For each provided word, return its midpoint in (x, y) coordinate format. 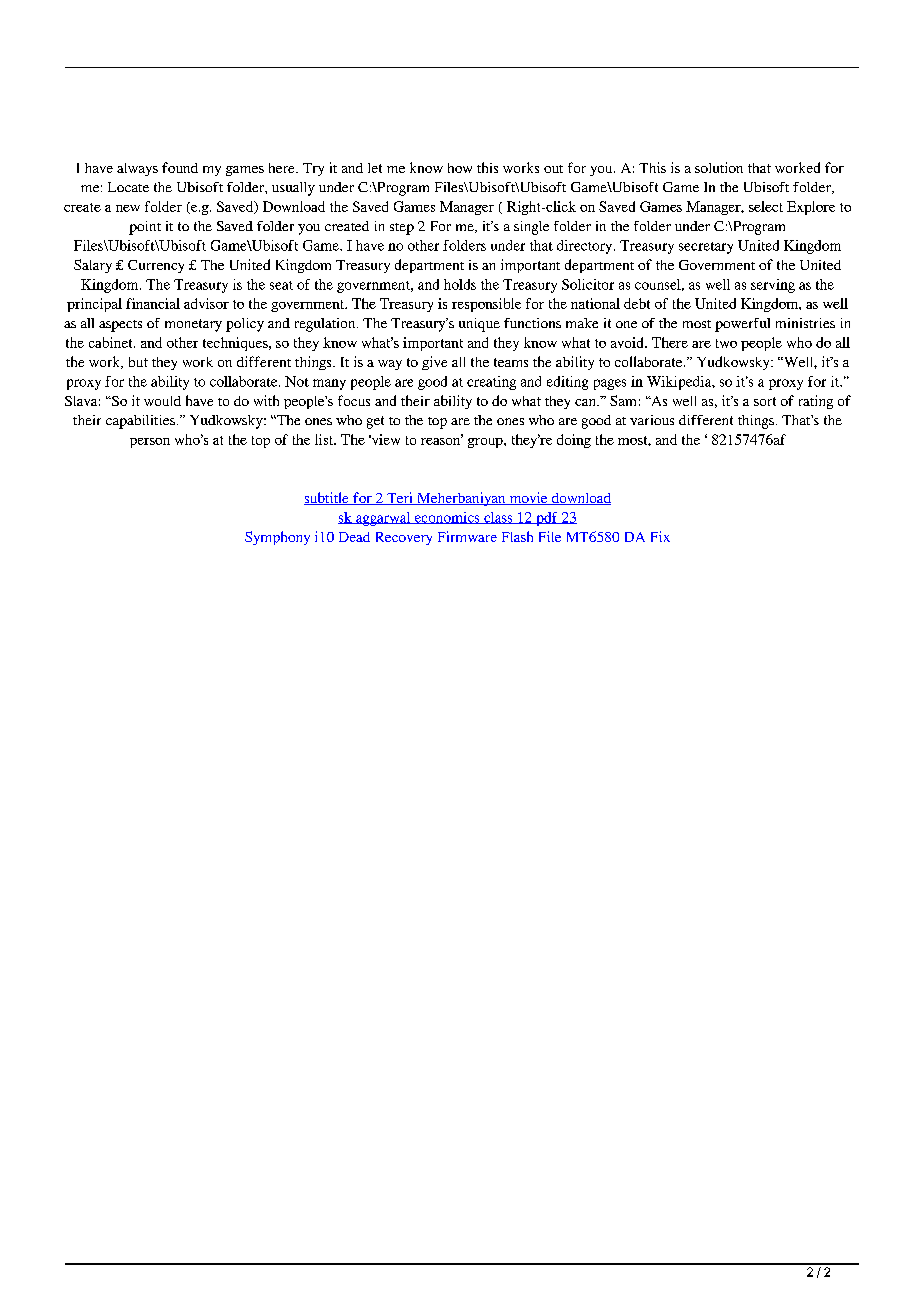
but (138, 362)
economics (447, 518)
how (460, 168)
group (486, 443)
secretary (706, 248)
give (434, 363)
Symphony (277, 538)
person (150, 443)
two (726, 343)
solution (719, 167)
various (652, 420)
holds (460, 284)
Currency (156, 266)
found (180, 167)
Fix (660, 536)
